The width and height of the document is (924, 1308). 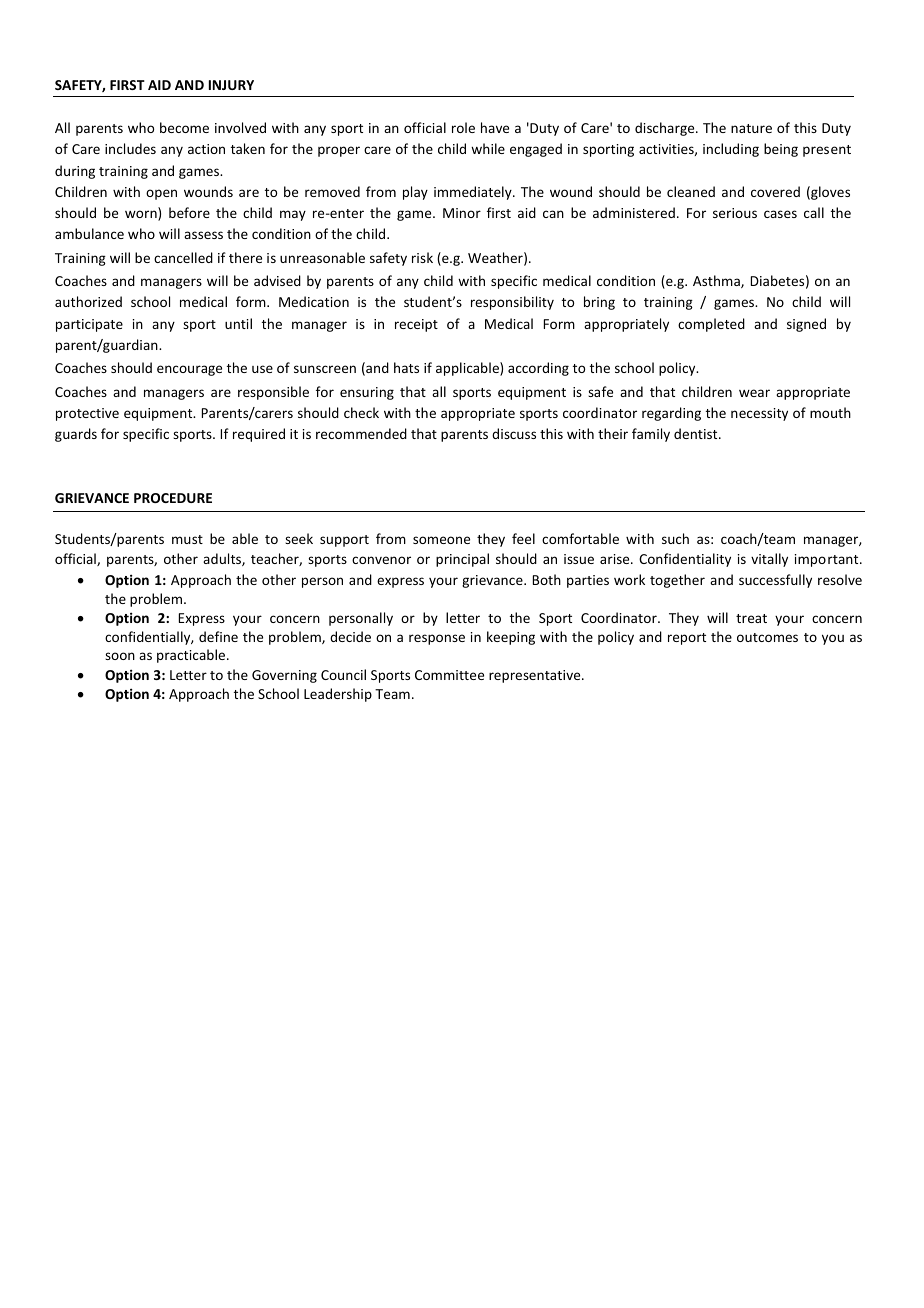 I want to click on responsibility, so click(x=512, y=303).
